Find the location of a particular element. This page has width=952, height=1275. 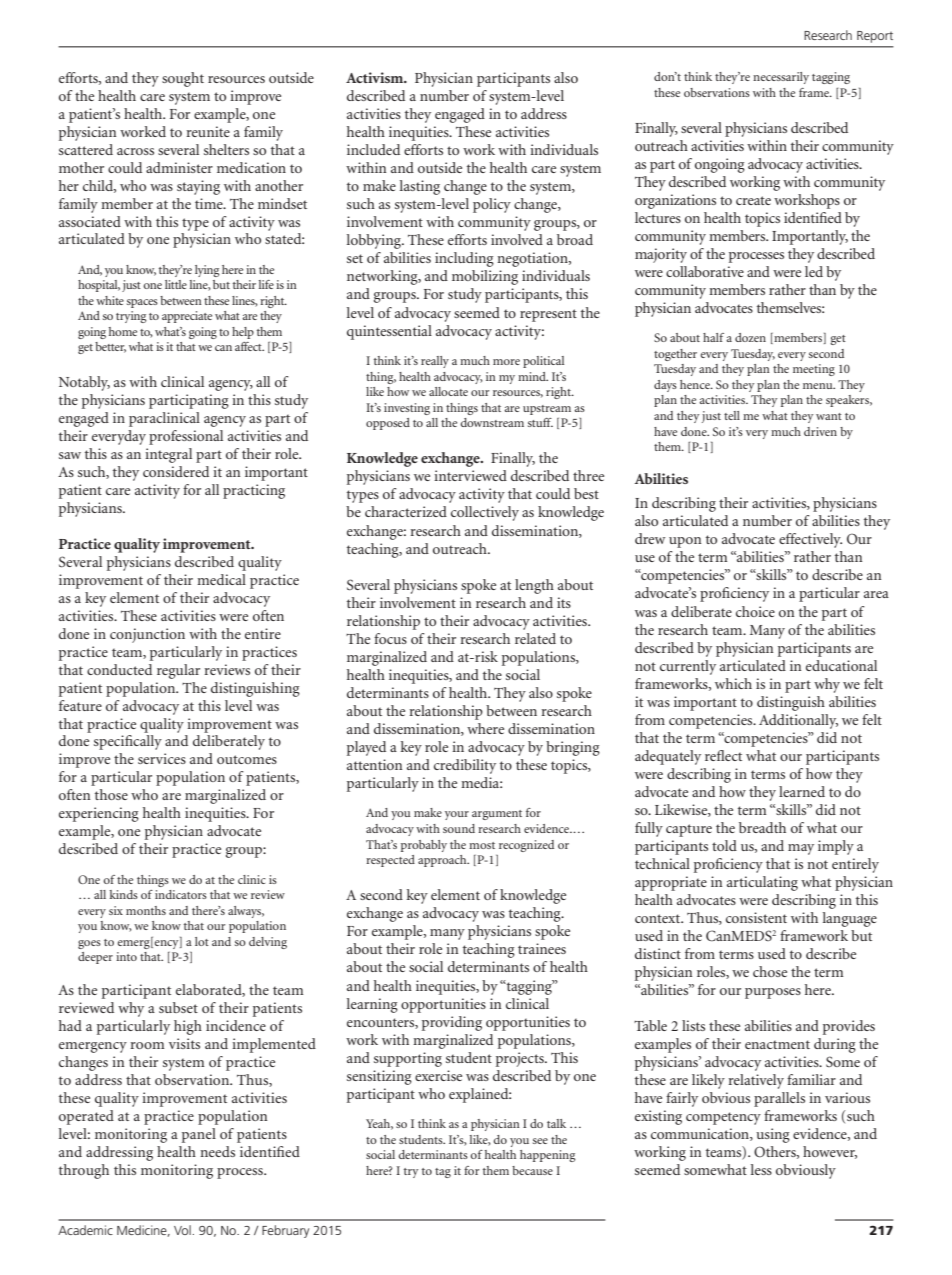

sought is located at coordinates (183, 79).
